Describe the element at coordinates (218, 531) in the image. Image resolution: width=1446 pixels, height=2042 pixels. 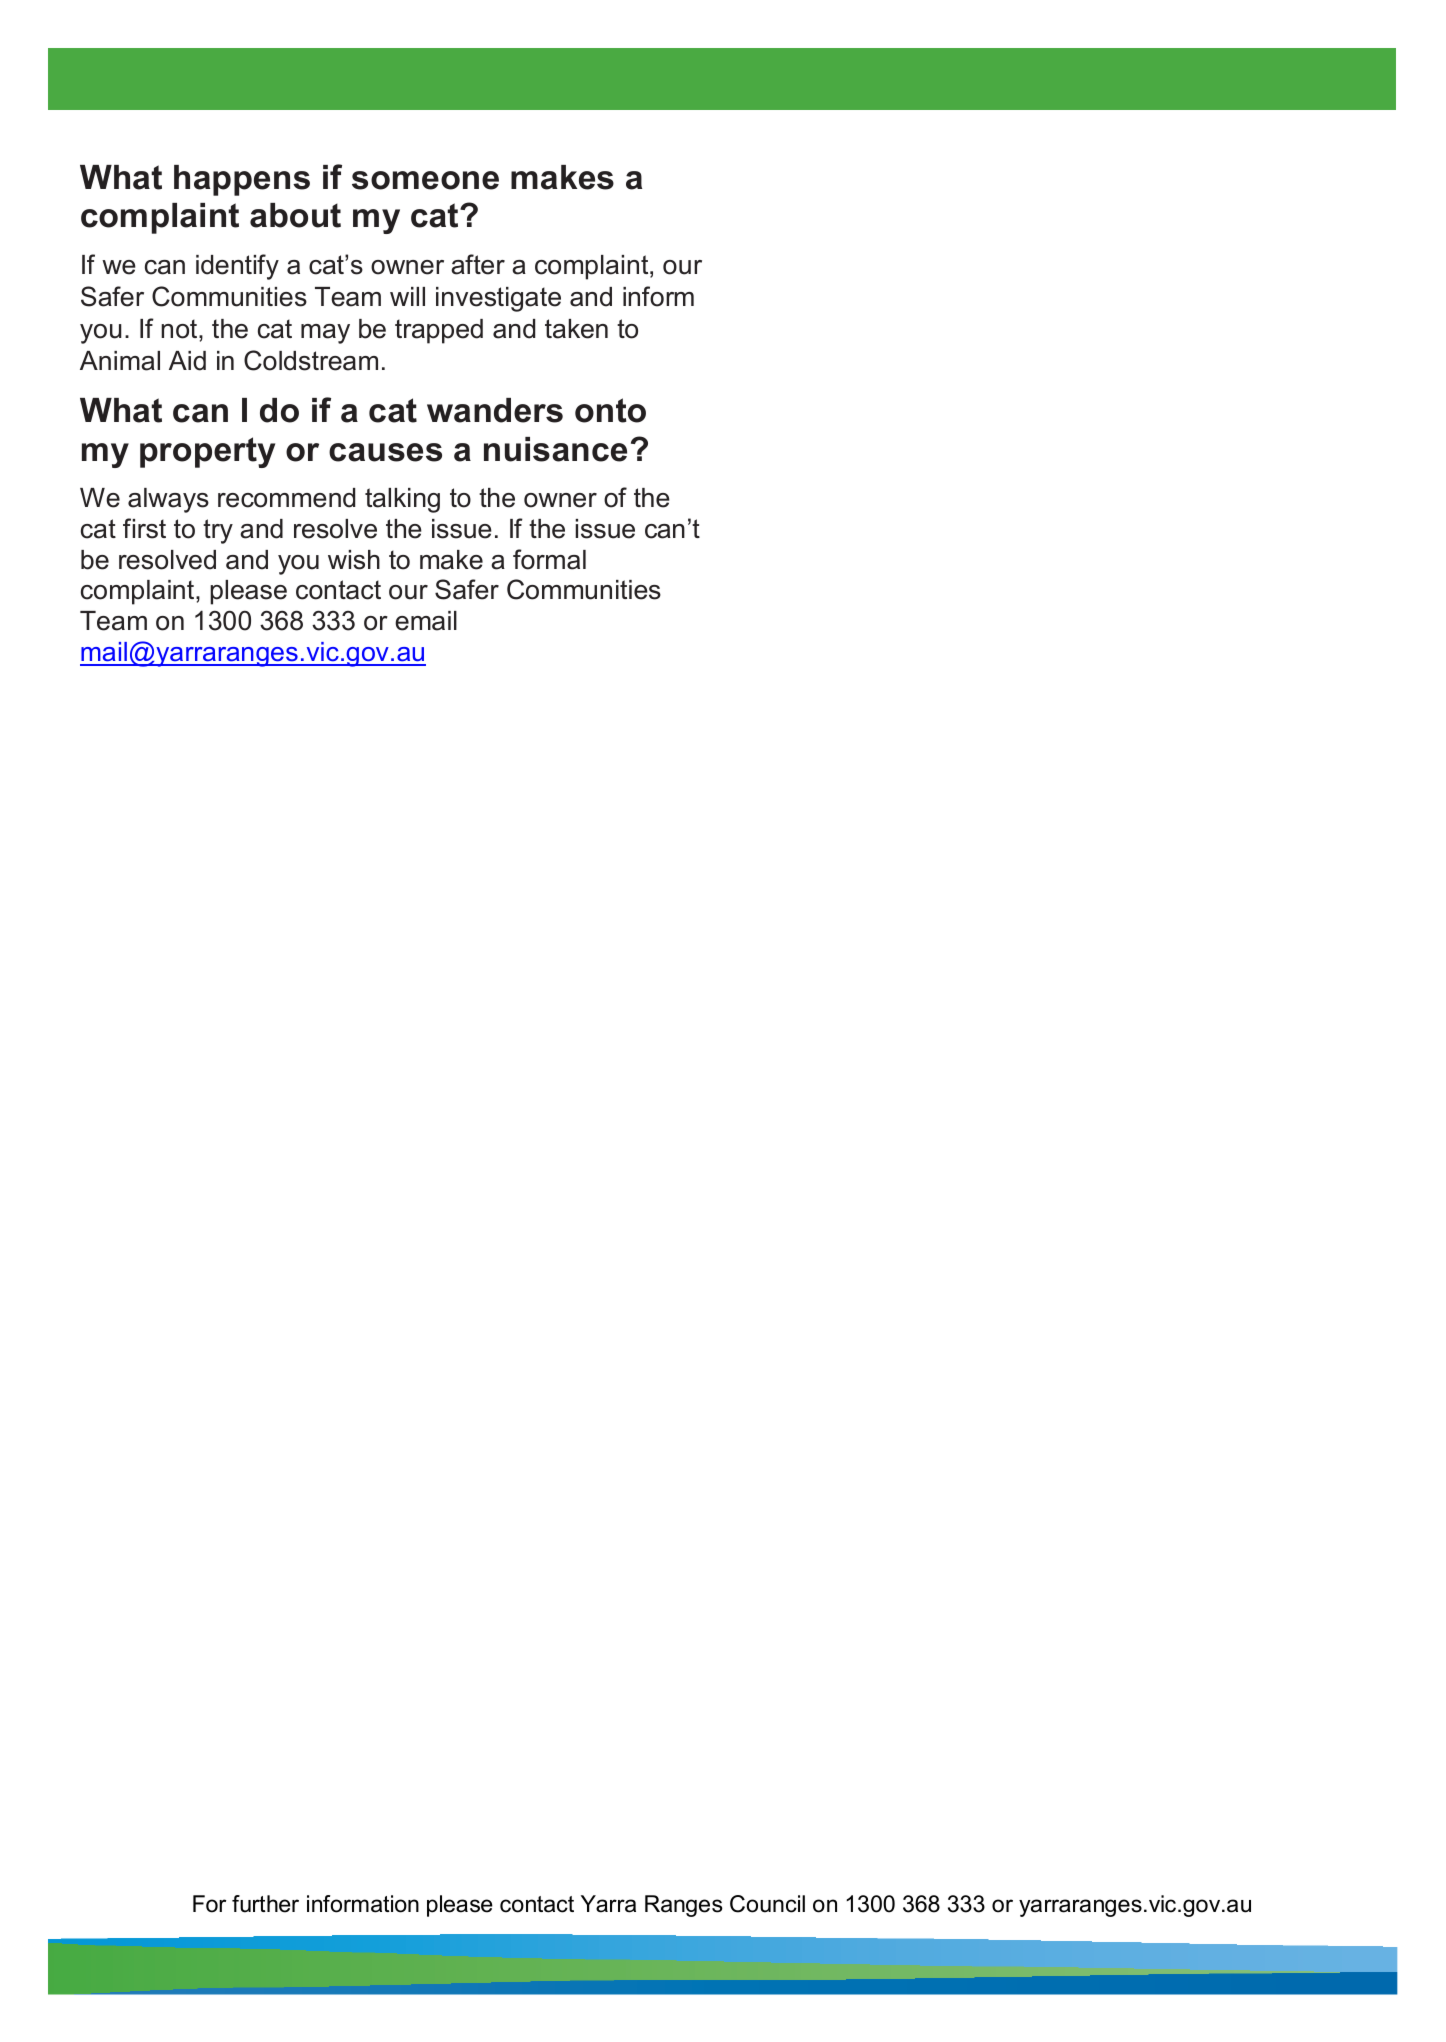
I see `try` at that location.
